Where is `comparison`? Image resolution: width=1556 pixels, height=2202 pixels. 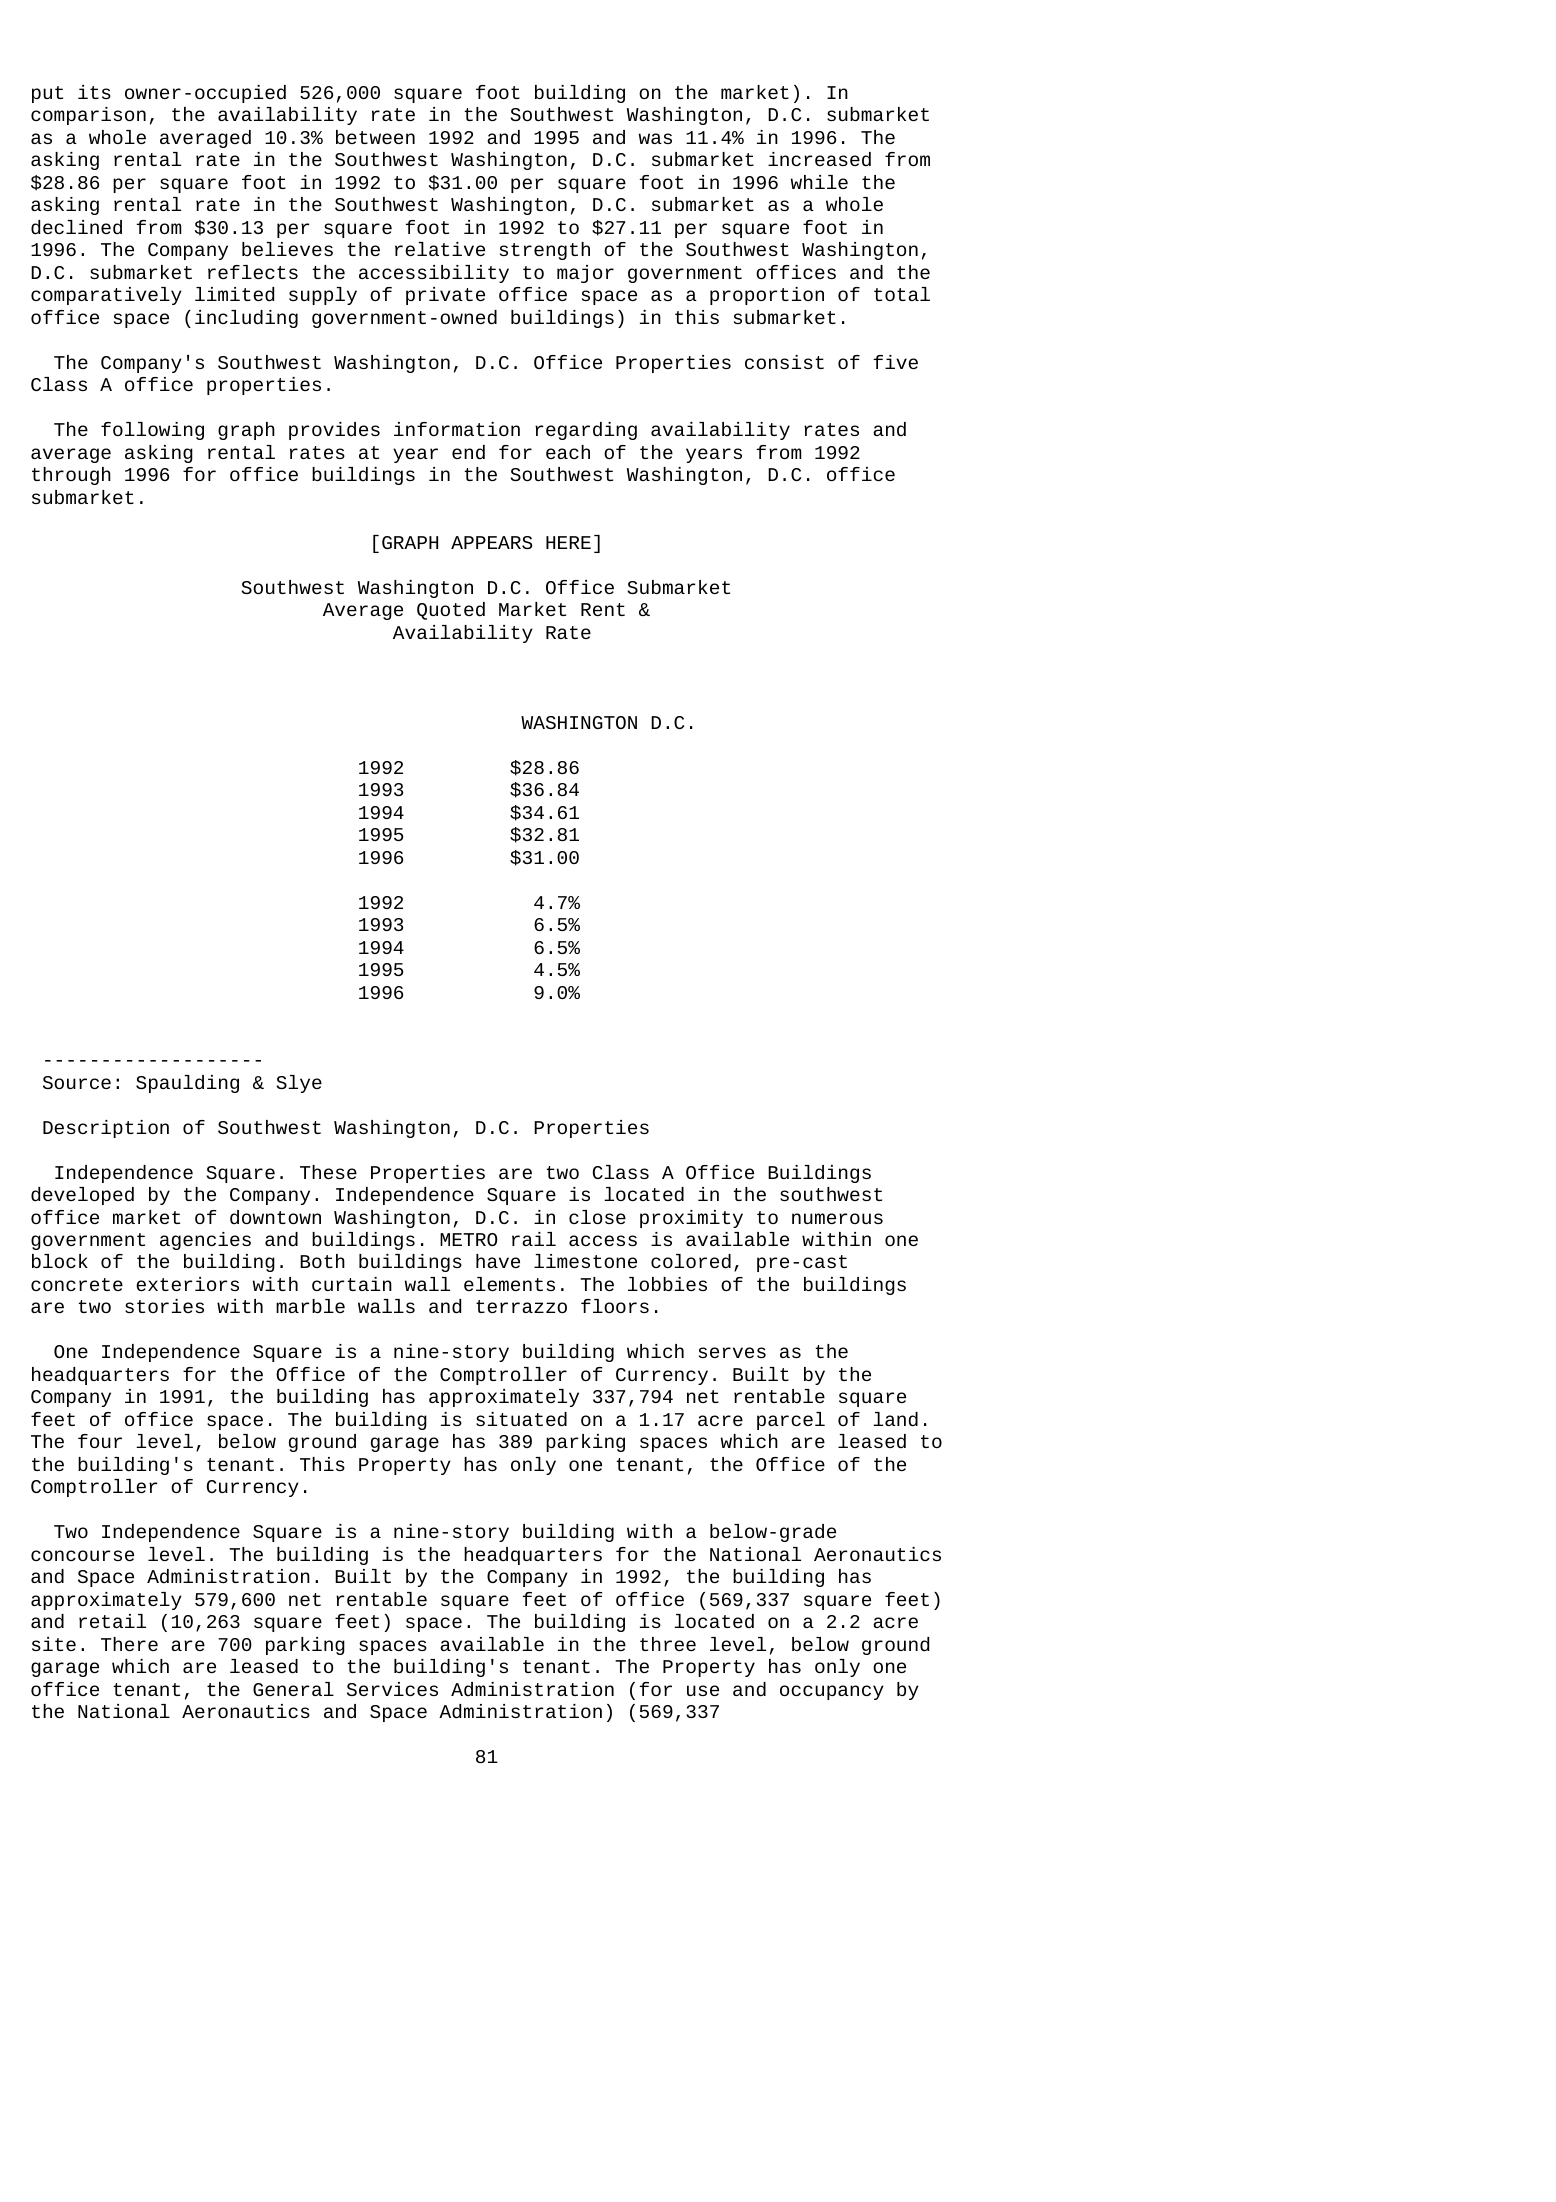
comparison is located at coordinates (88, 116).
